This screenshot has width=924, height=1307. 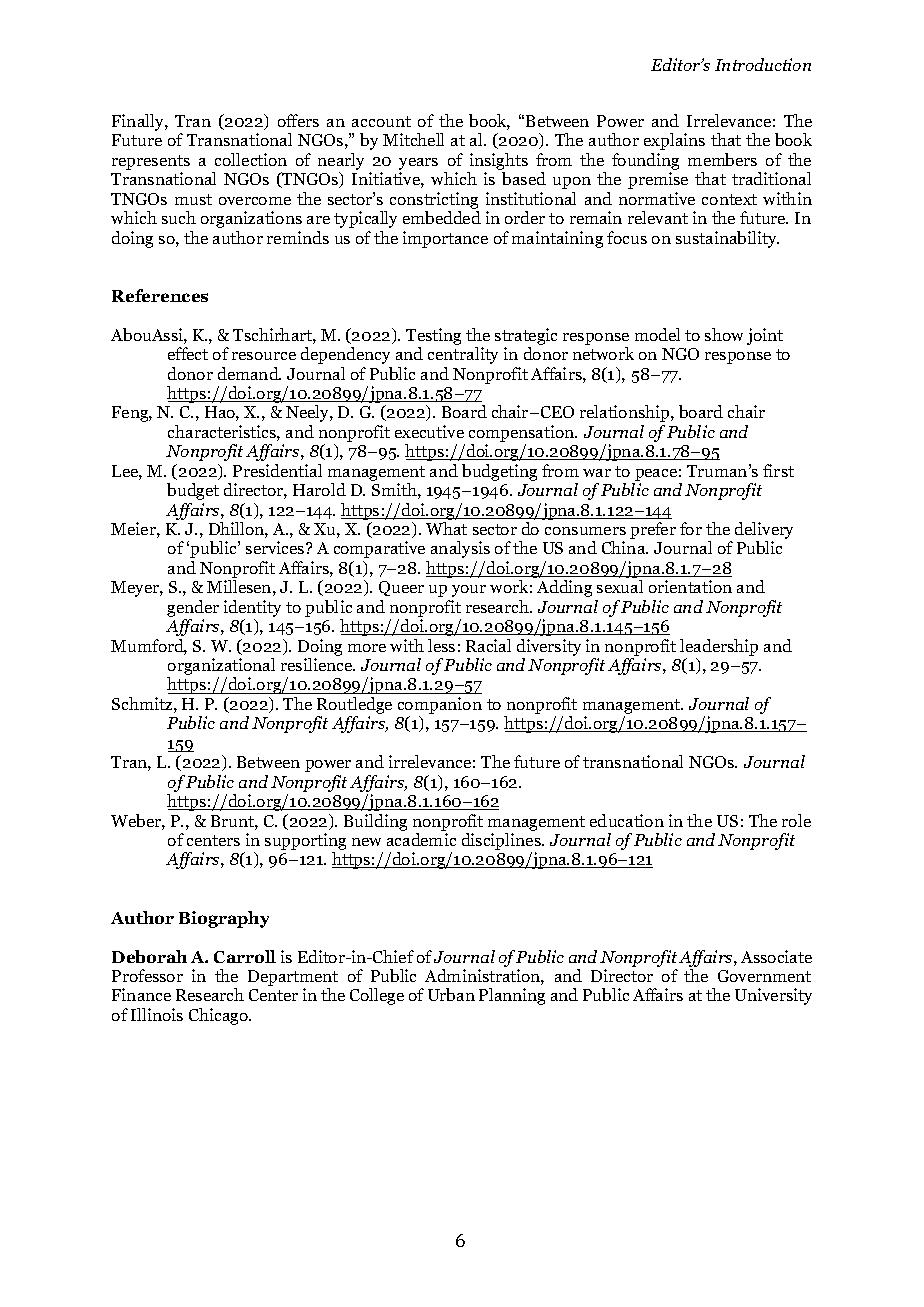 I want to click on Urban, so click(x=451, y=994).
